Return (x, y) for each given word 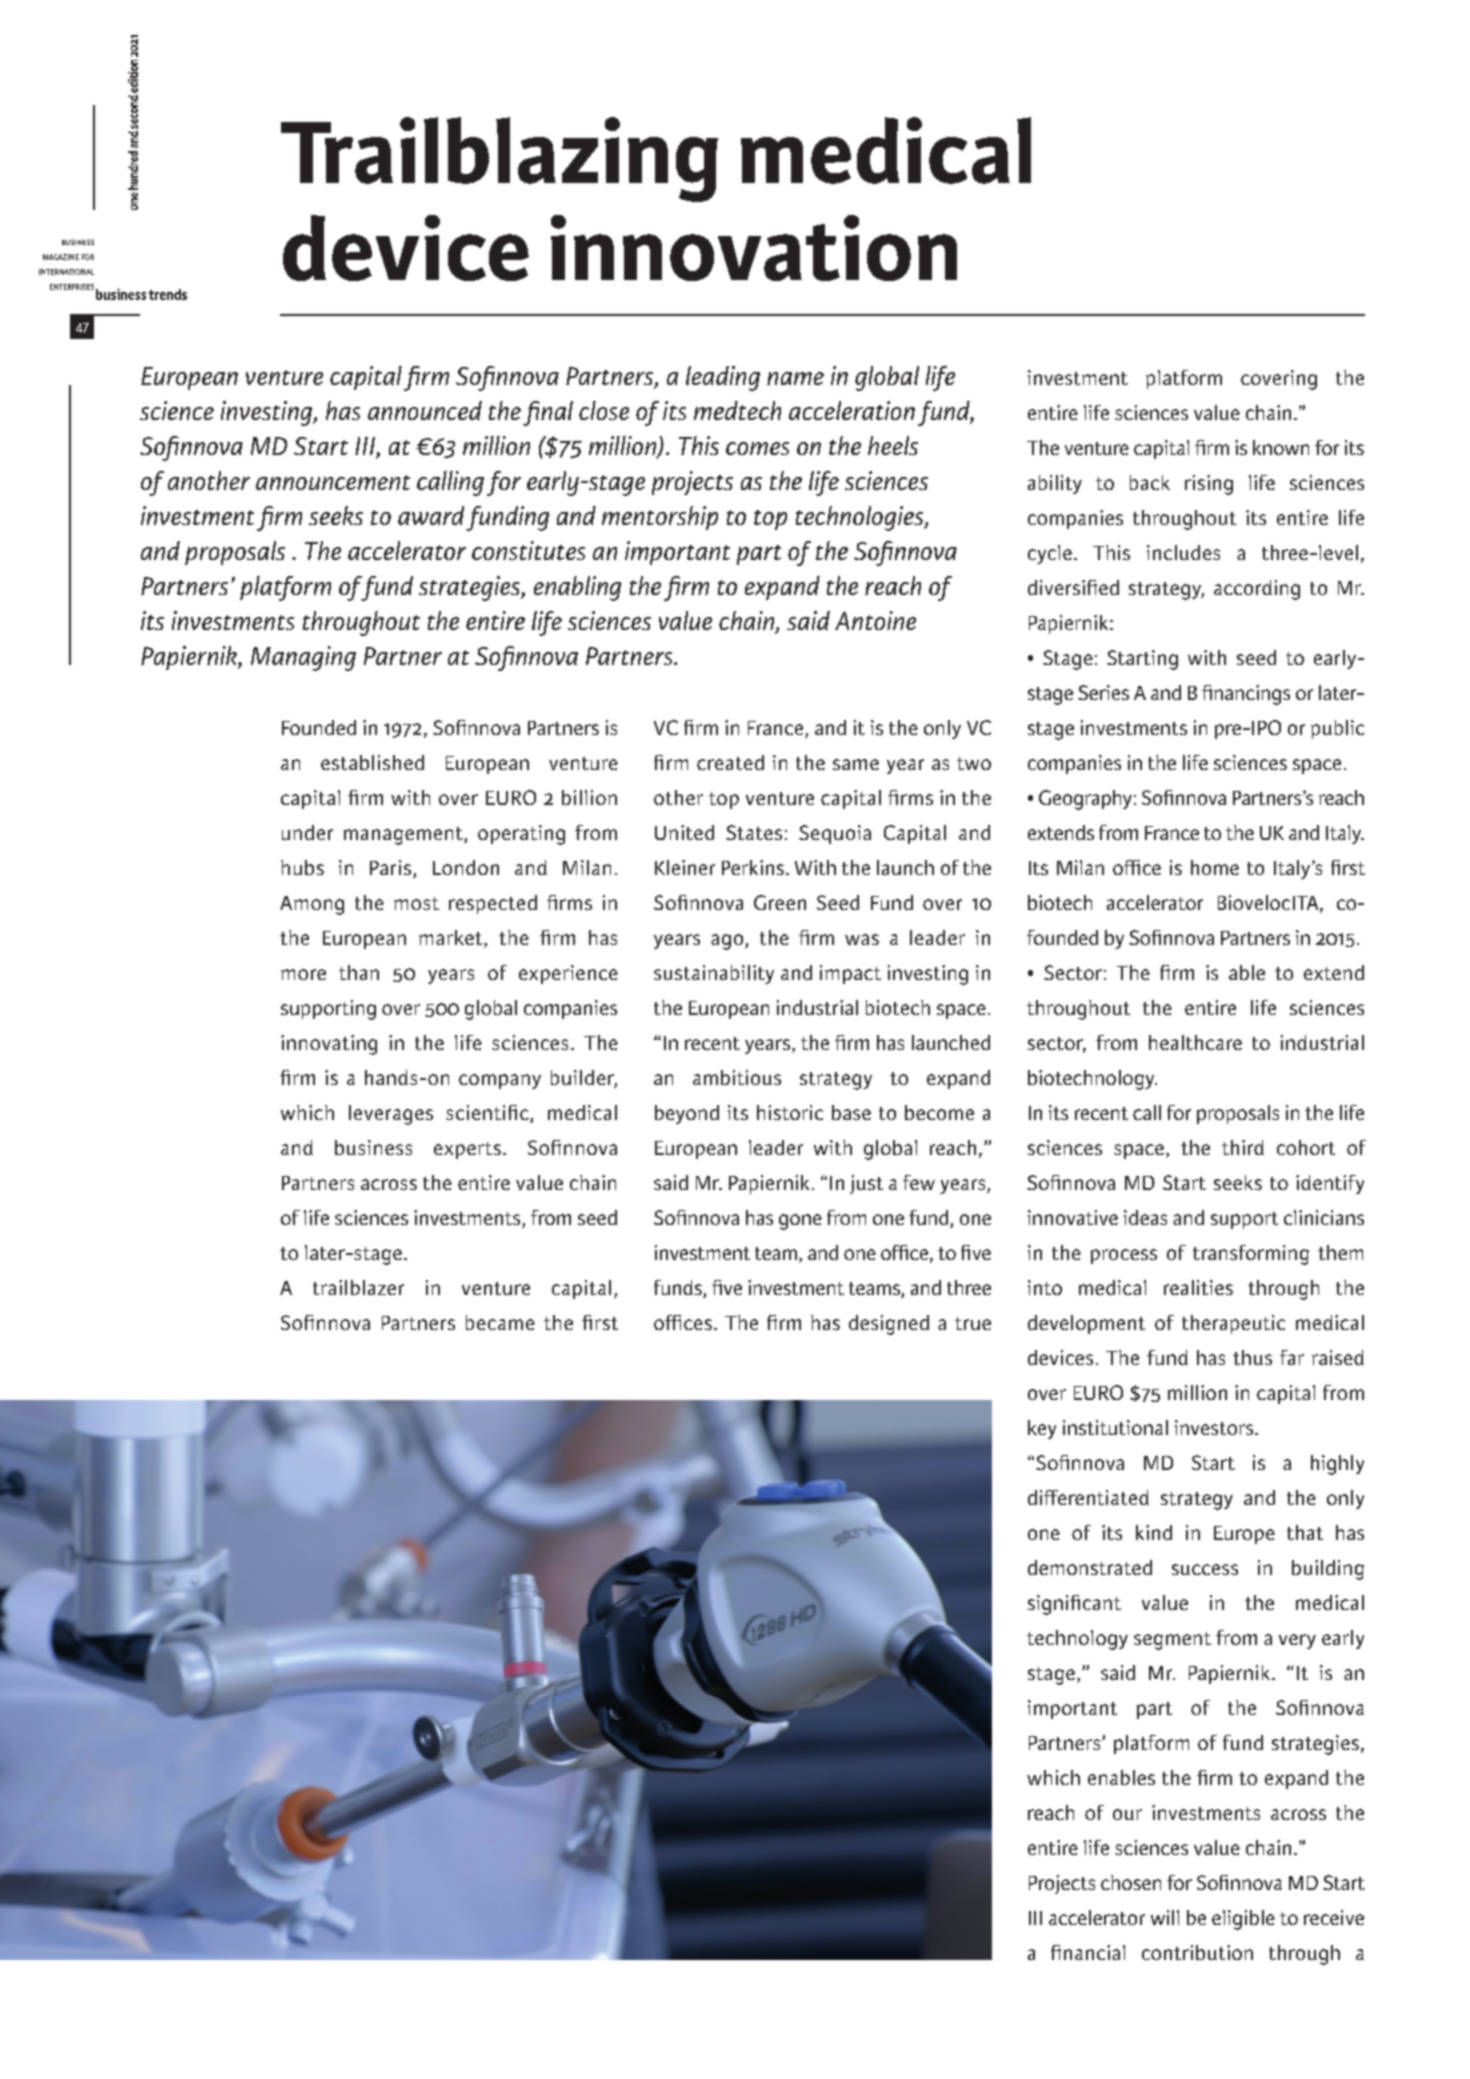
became (500, 1322)
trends (168, 294)
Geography (1085, 800)
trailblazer (358, 1287)
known (1281, 447)
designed (889, 1325)
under (307, 832)
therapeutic (1233, 1324)
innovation (754, 248)
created (730, 762)
